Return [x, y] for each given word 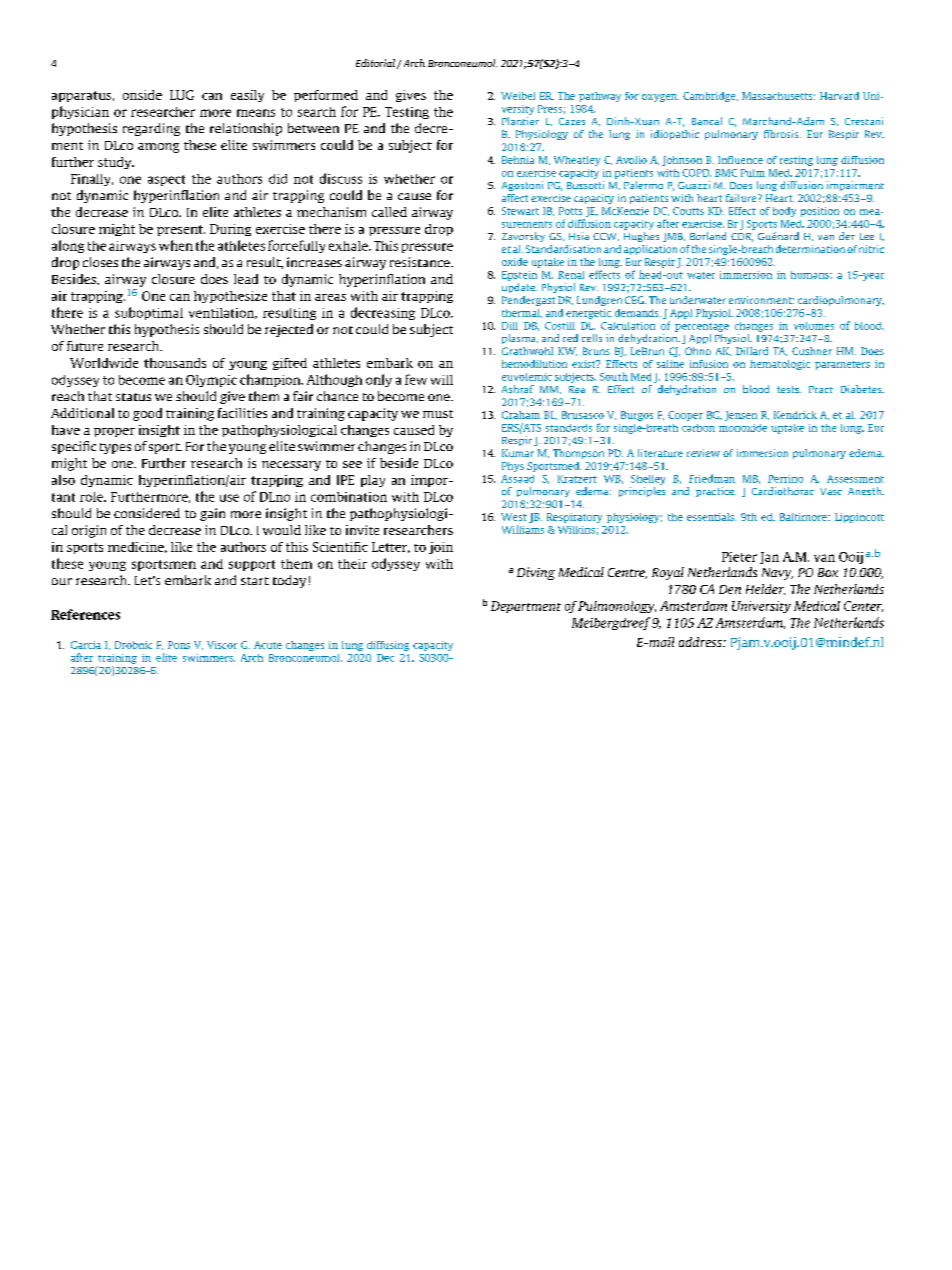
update [519, 288]
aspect [166, 180]
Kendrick [795, 415]
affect [515, 198]
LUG [182, 95]
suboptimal [149, 313]
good [147, 414]
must [438, 414]
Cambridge [710, 97]
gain [212, 514]
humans [811, 275]
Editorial [375, 63]
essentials [711, 517]
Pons [179, 645]
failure [742, 198]
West [514, 517]
